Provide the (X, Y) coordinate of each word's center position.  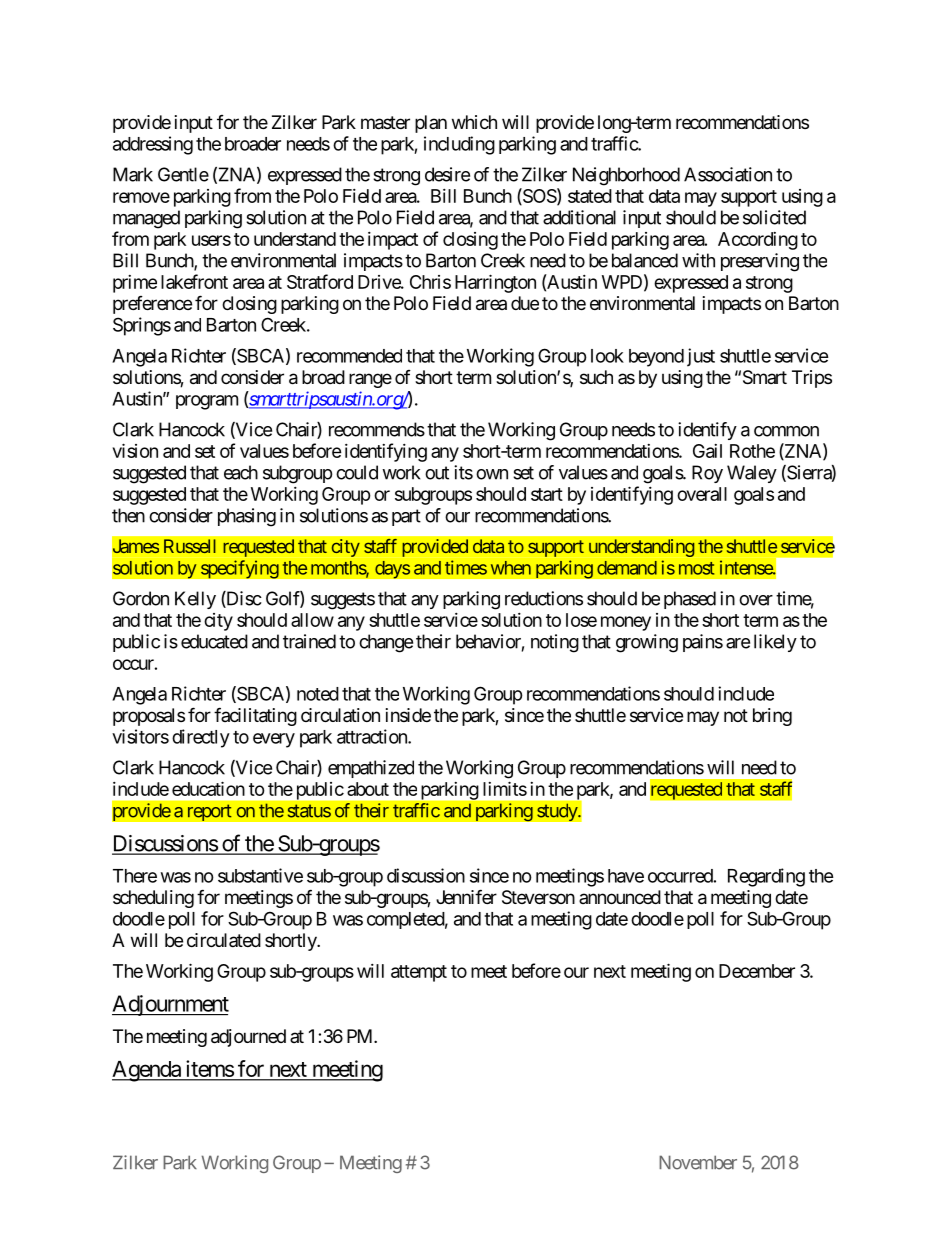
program (207, 402)
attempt (419, 973)
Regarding (766, 877)
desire (447, 174)
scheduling (153, 899)
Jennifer (466, 896)
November (698, 1162)
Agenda (147, 1071)
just (701, 357)
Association (728, 174)
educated (214, 641)
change (386, 643)
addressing (153, 145)
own (492, 474)
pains (703, 643)
